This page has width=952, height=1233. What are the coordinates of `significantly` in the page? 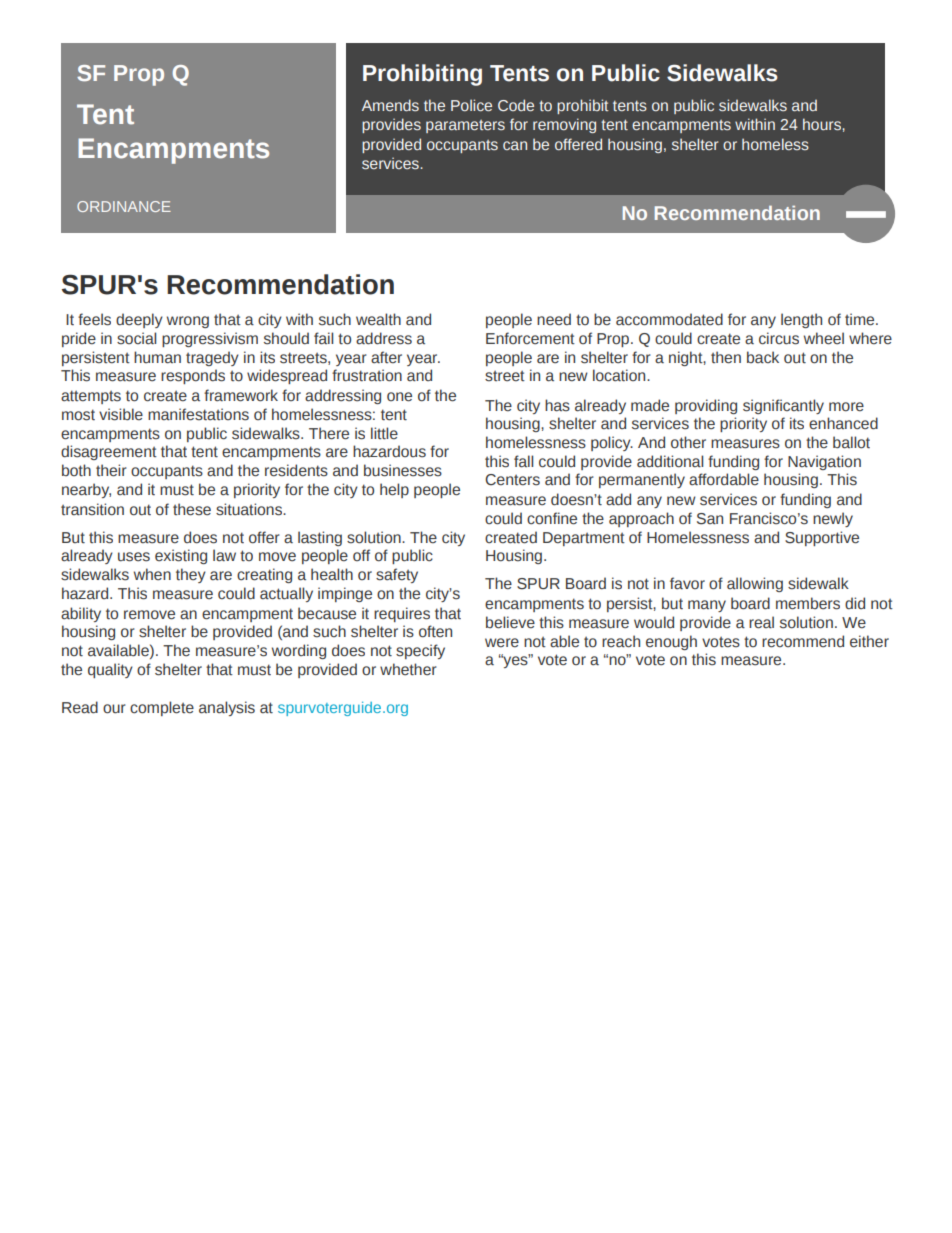 It's located at (783, 406).
